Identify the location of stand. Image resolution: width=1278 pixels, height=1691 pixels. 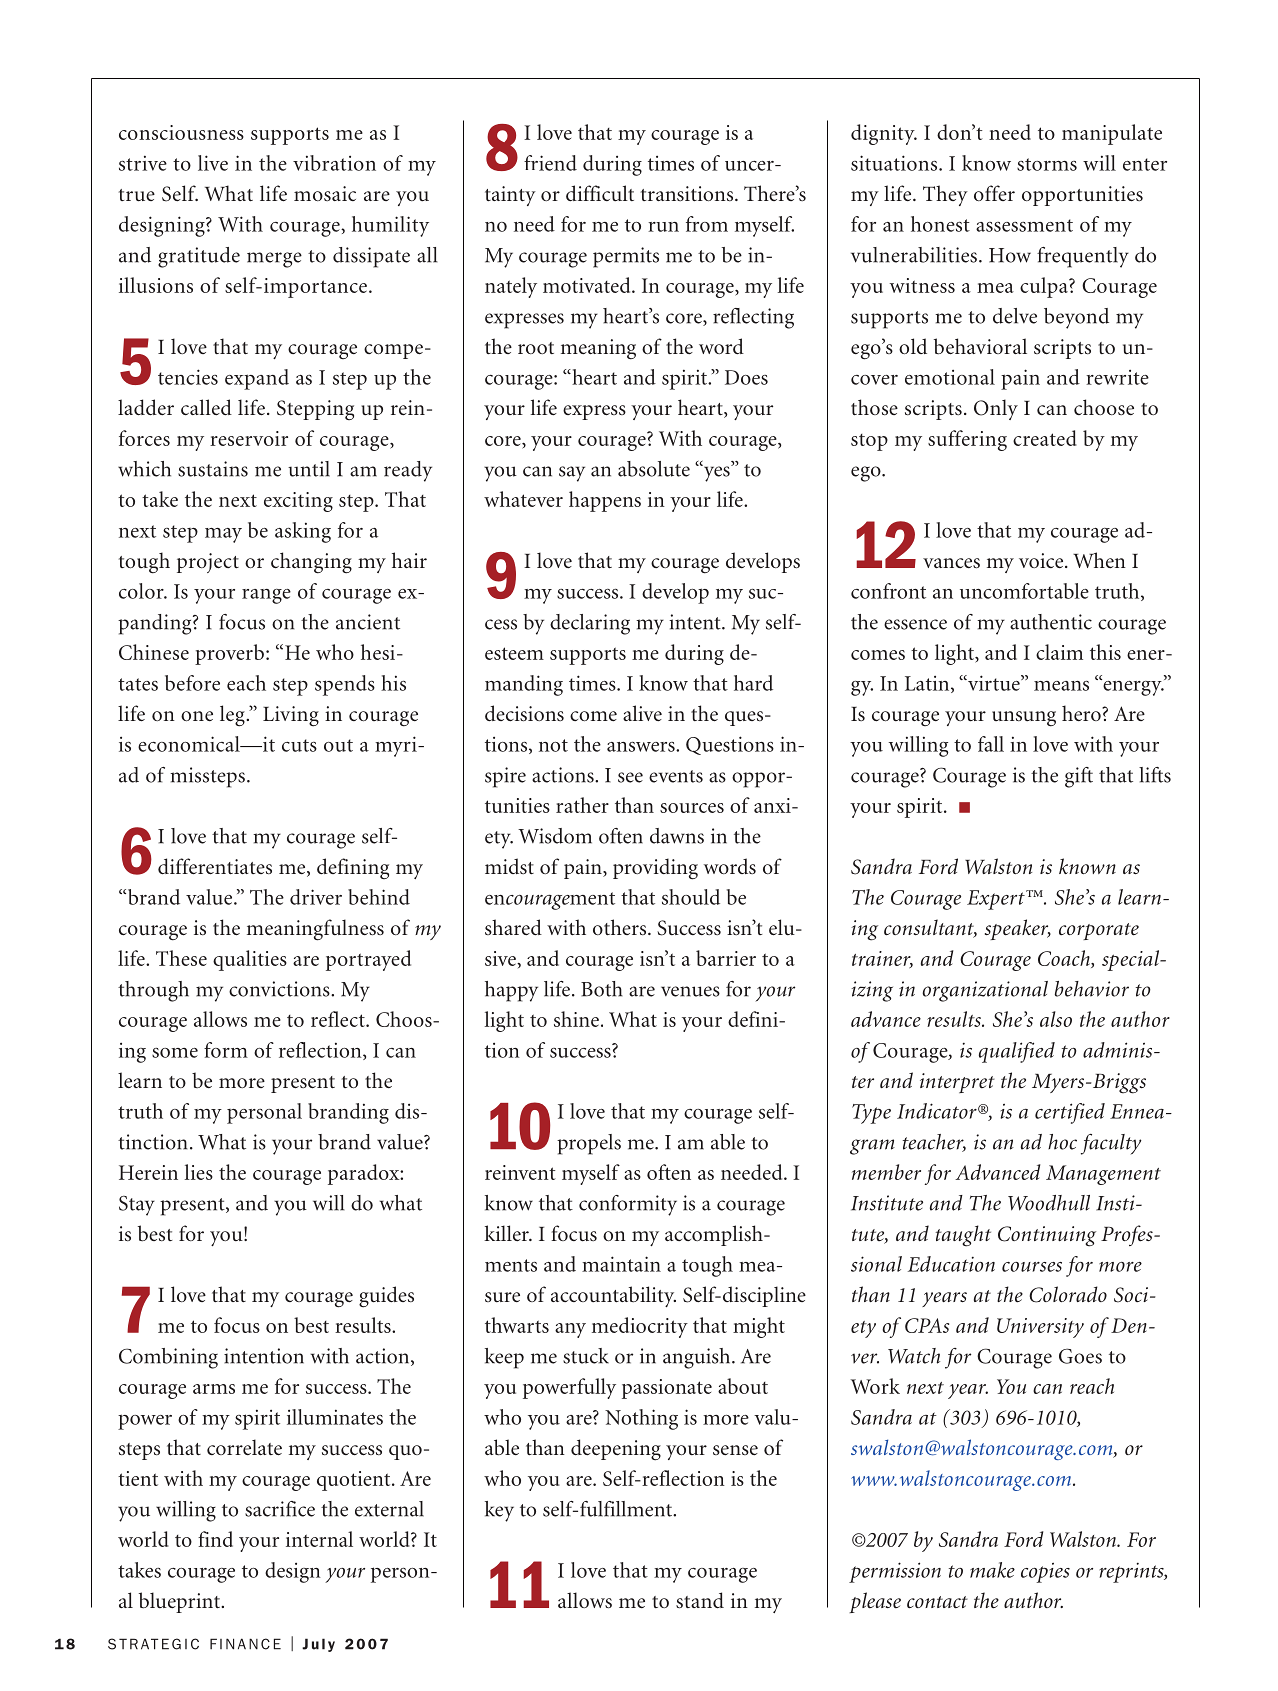
(700, 1600).
